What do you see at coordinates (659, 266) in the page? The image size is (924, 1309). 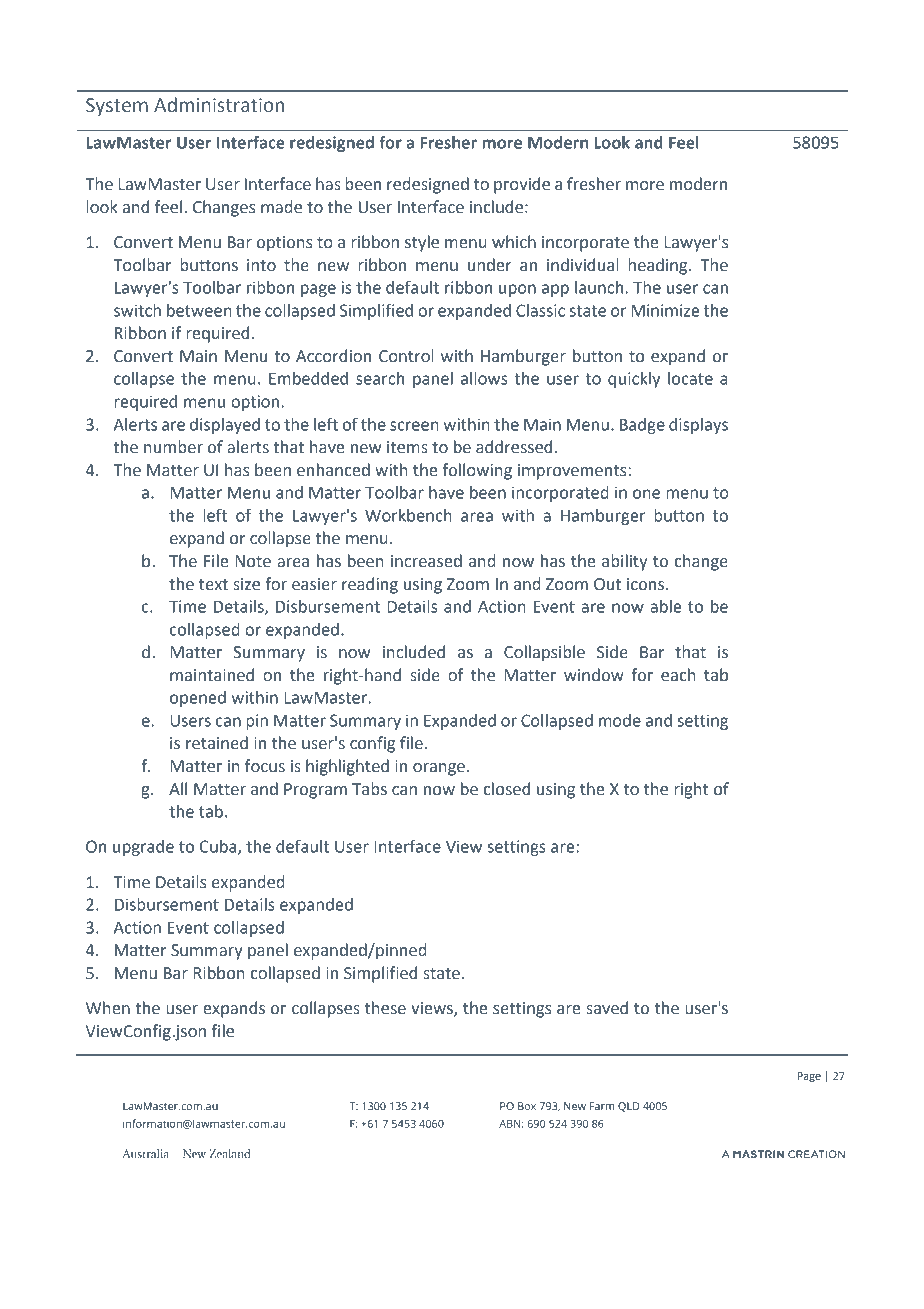 I see `heading` at bounding box center [659, 266].
